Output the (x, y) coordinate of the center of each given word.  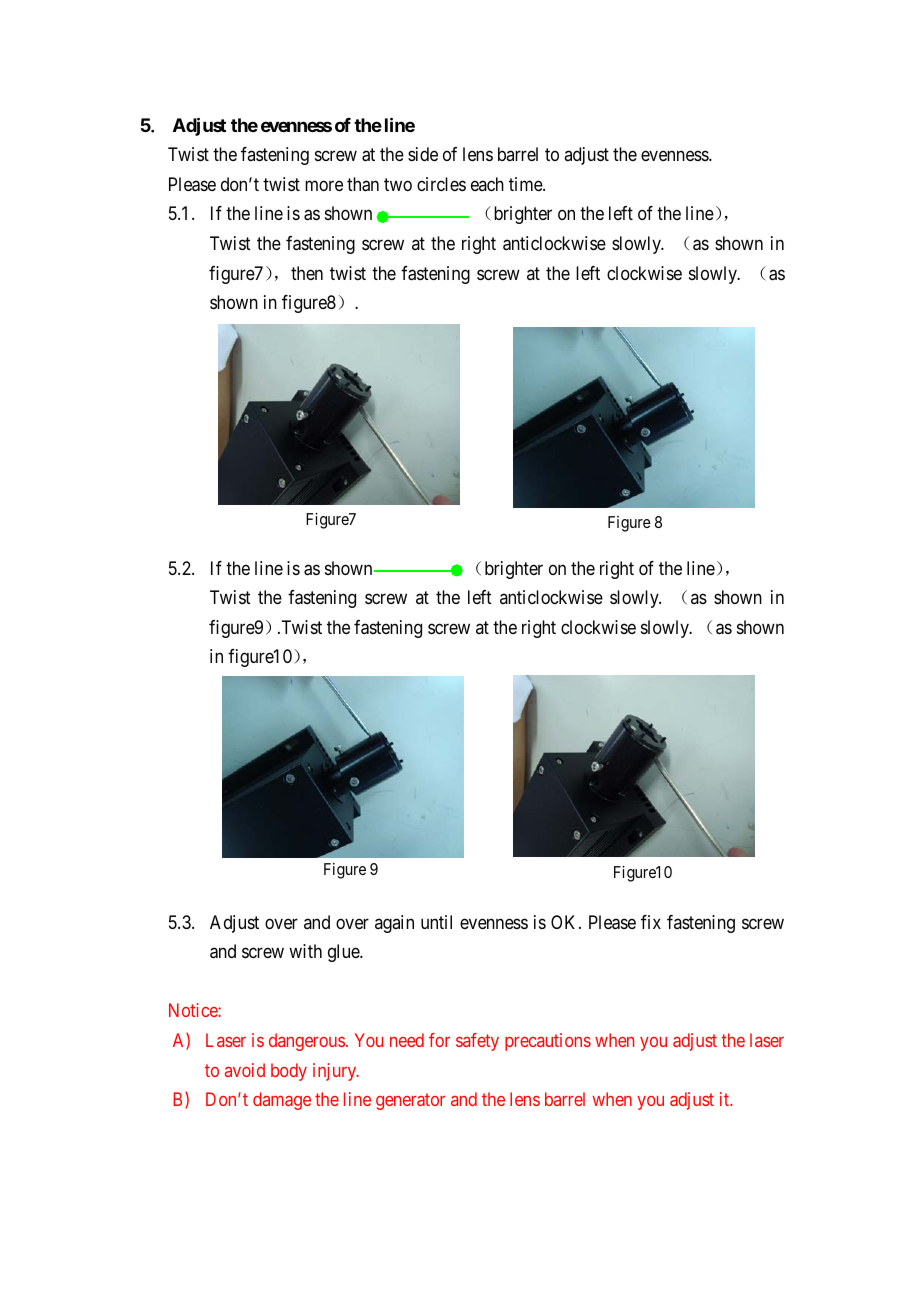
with (305, 951)
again (394, 924)
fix (651, 922)
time (526, 184)
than (363, 184)
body (289, 1072)
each (487, 184)
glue (344, 953)
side (423, 154)
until (436, 922)
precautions (548, 1042)
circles (441, 184)
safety (477, 1042)
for (439, 1040)
